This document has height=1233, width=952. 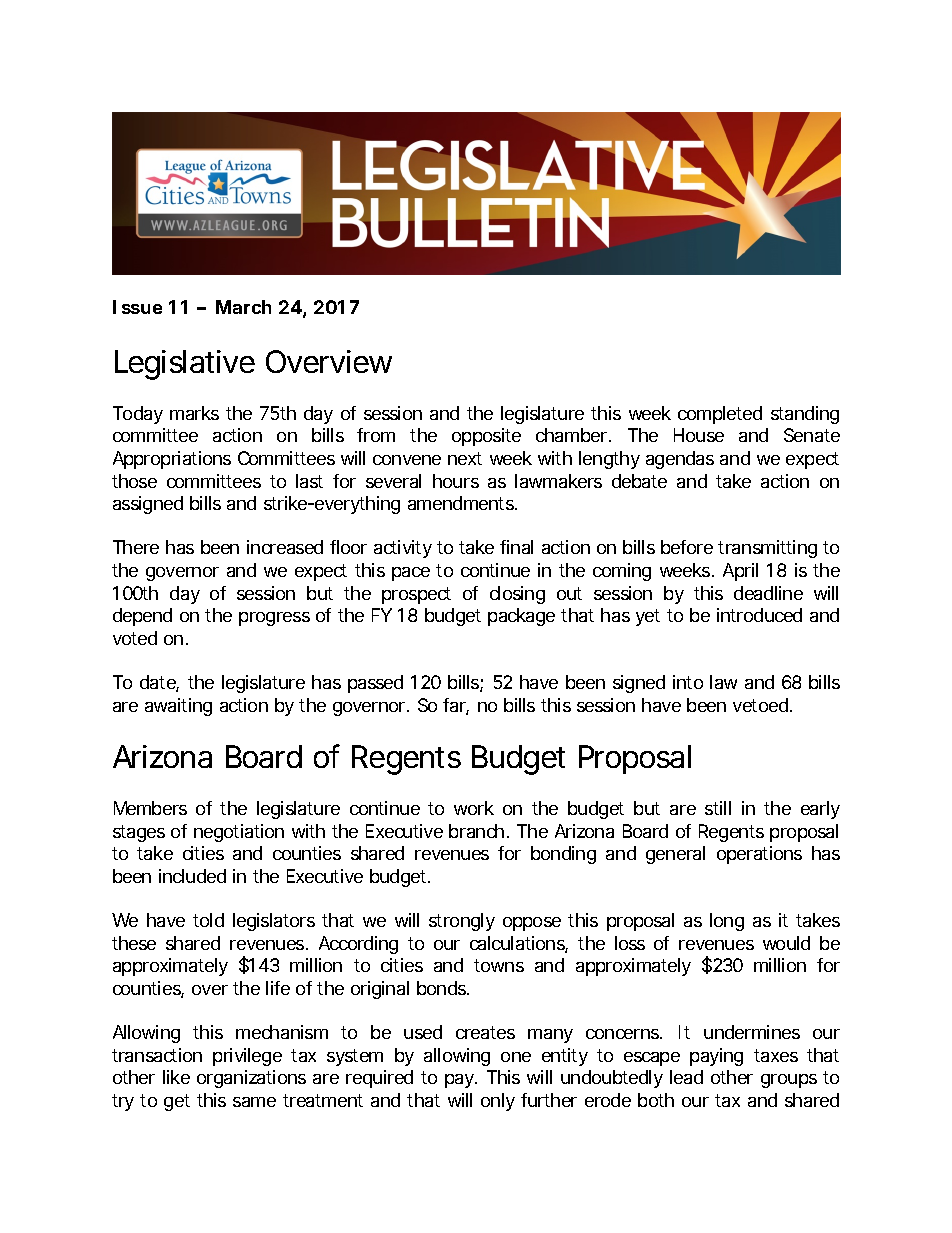 What do you see at coordinates (718, 808) in the document?
I see `still` at bounding box center [718, 808].
